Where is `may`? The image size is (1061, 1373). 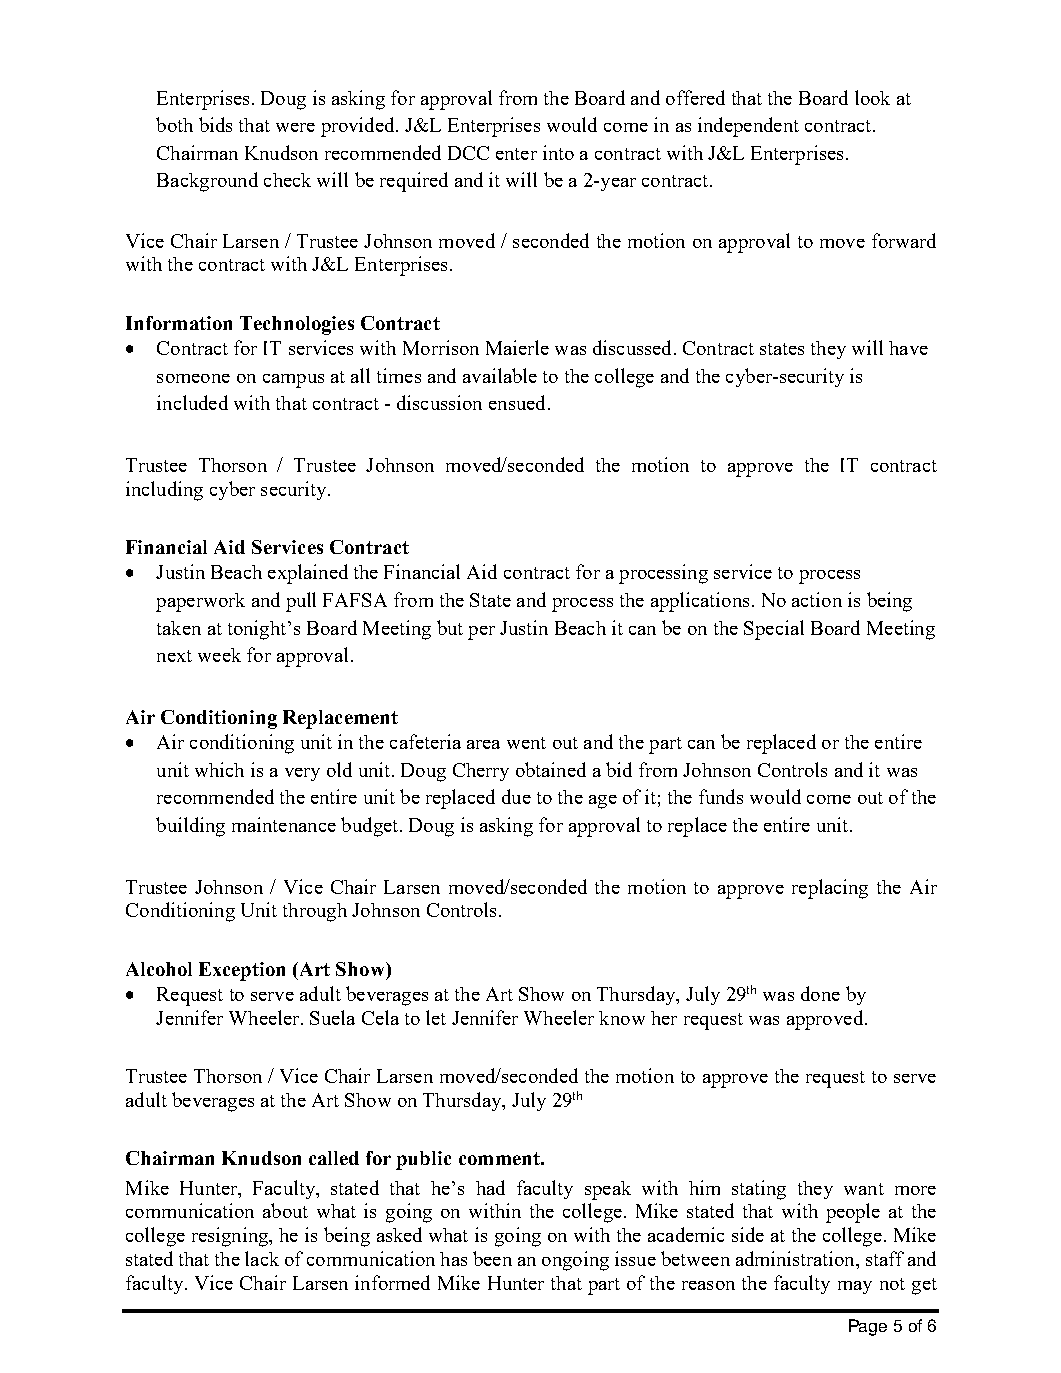
may is located at coordinates (855, 1287).
